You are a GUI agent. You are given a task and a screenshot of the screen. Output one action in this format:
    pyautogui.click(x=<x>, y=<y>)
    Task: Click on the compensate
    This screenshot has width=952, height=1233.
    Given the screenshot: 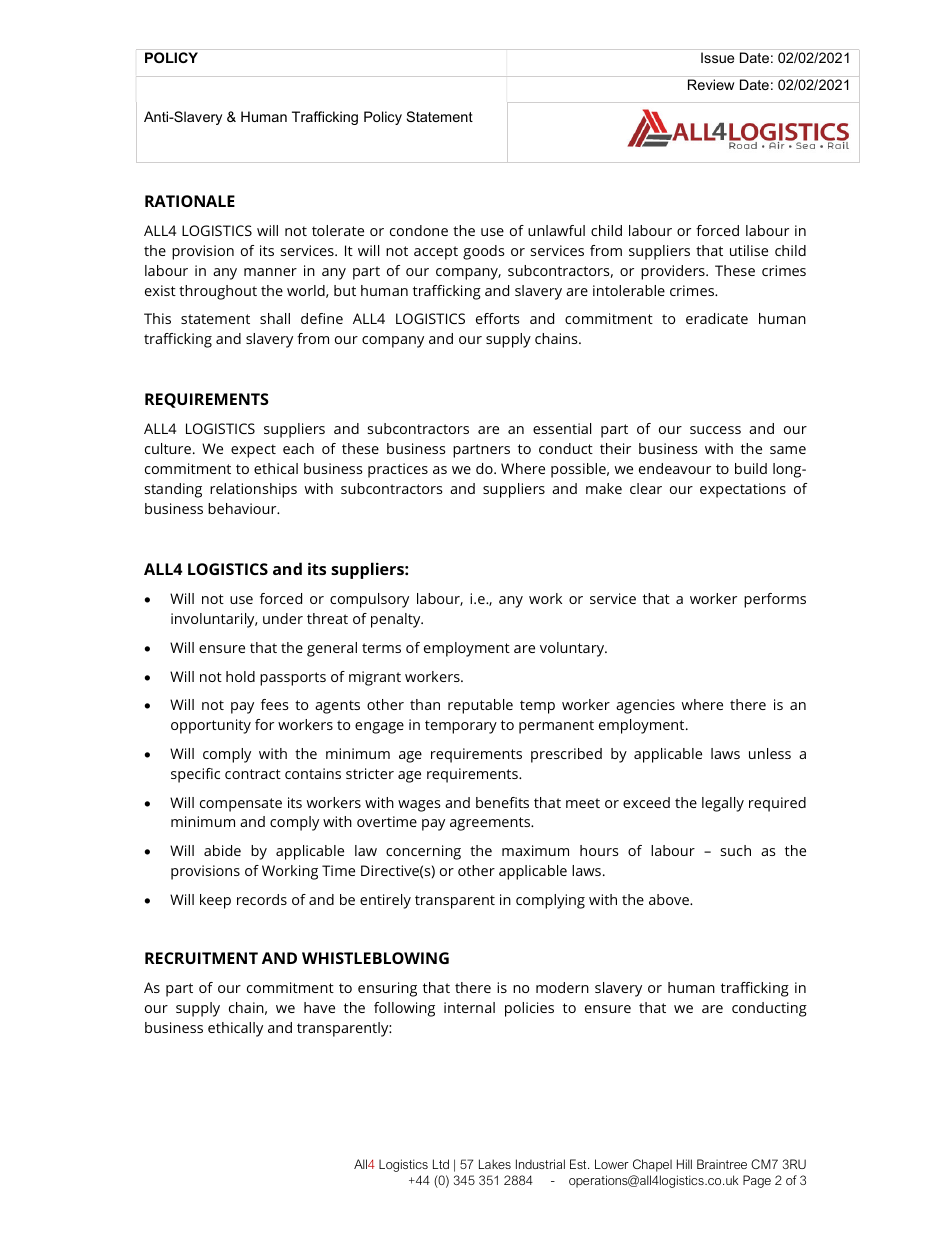 What is the action you would take?
    pyautogui.click(x=241, y=805)
